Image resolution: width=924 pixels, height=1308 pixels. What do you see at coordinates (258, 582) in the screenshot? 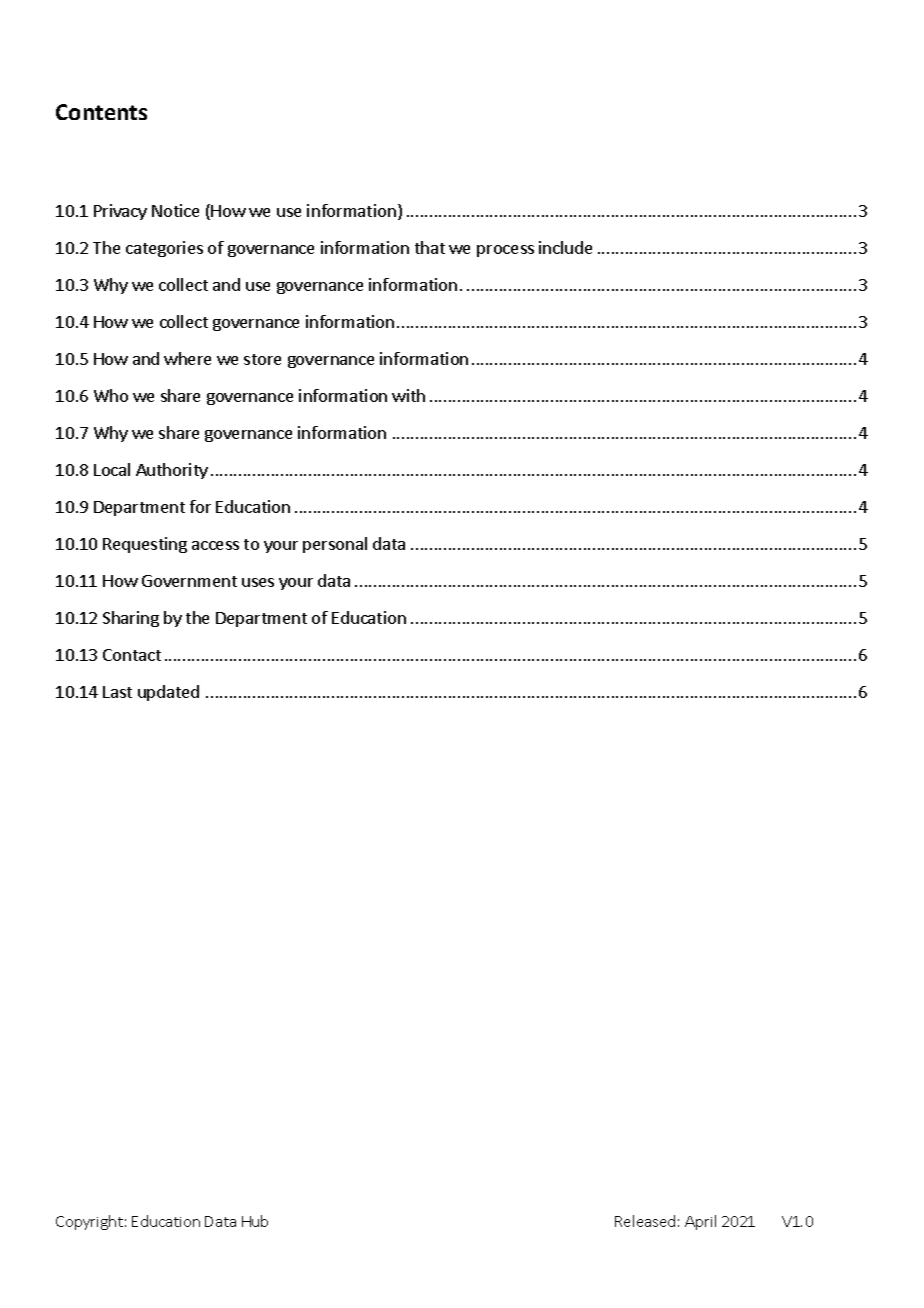
I see `uses` at bounding box center [258, 582].
